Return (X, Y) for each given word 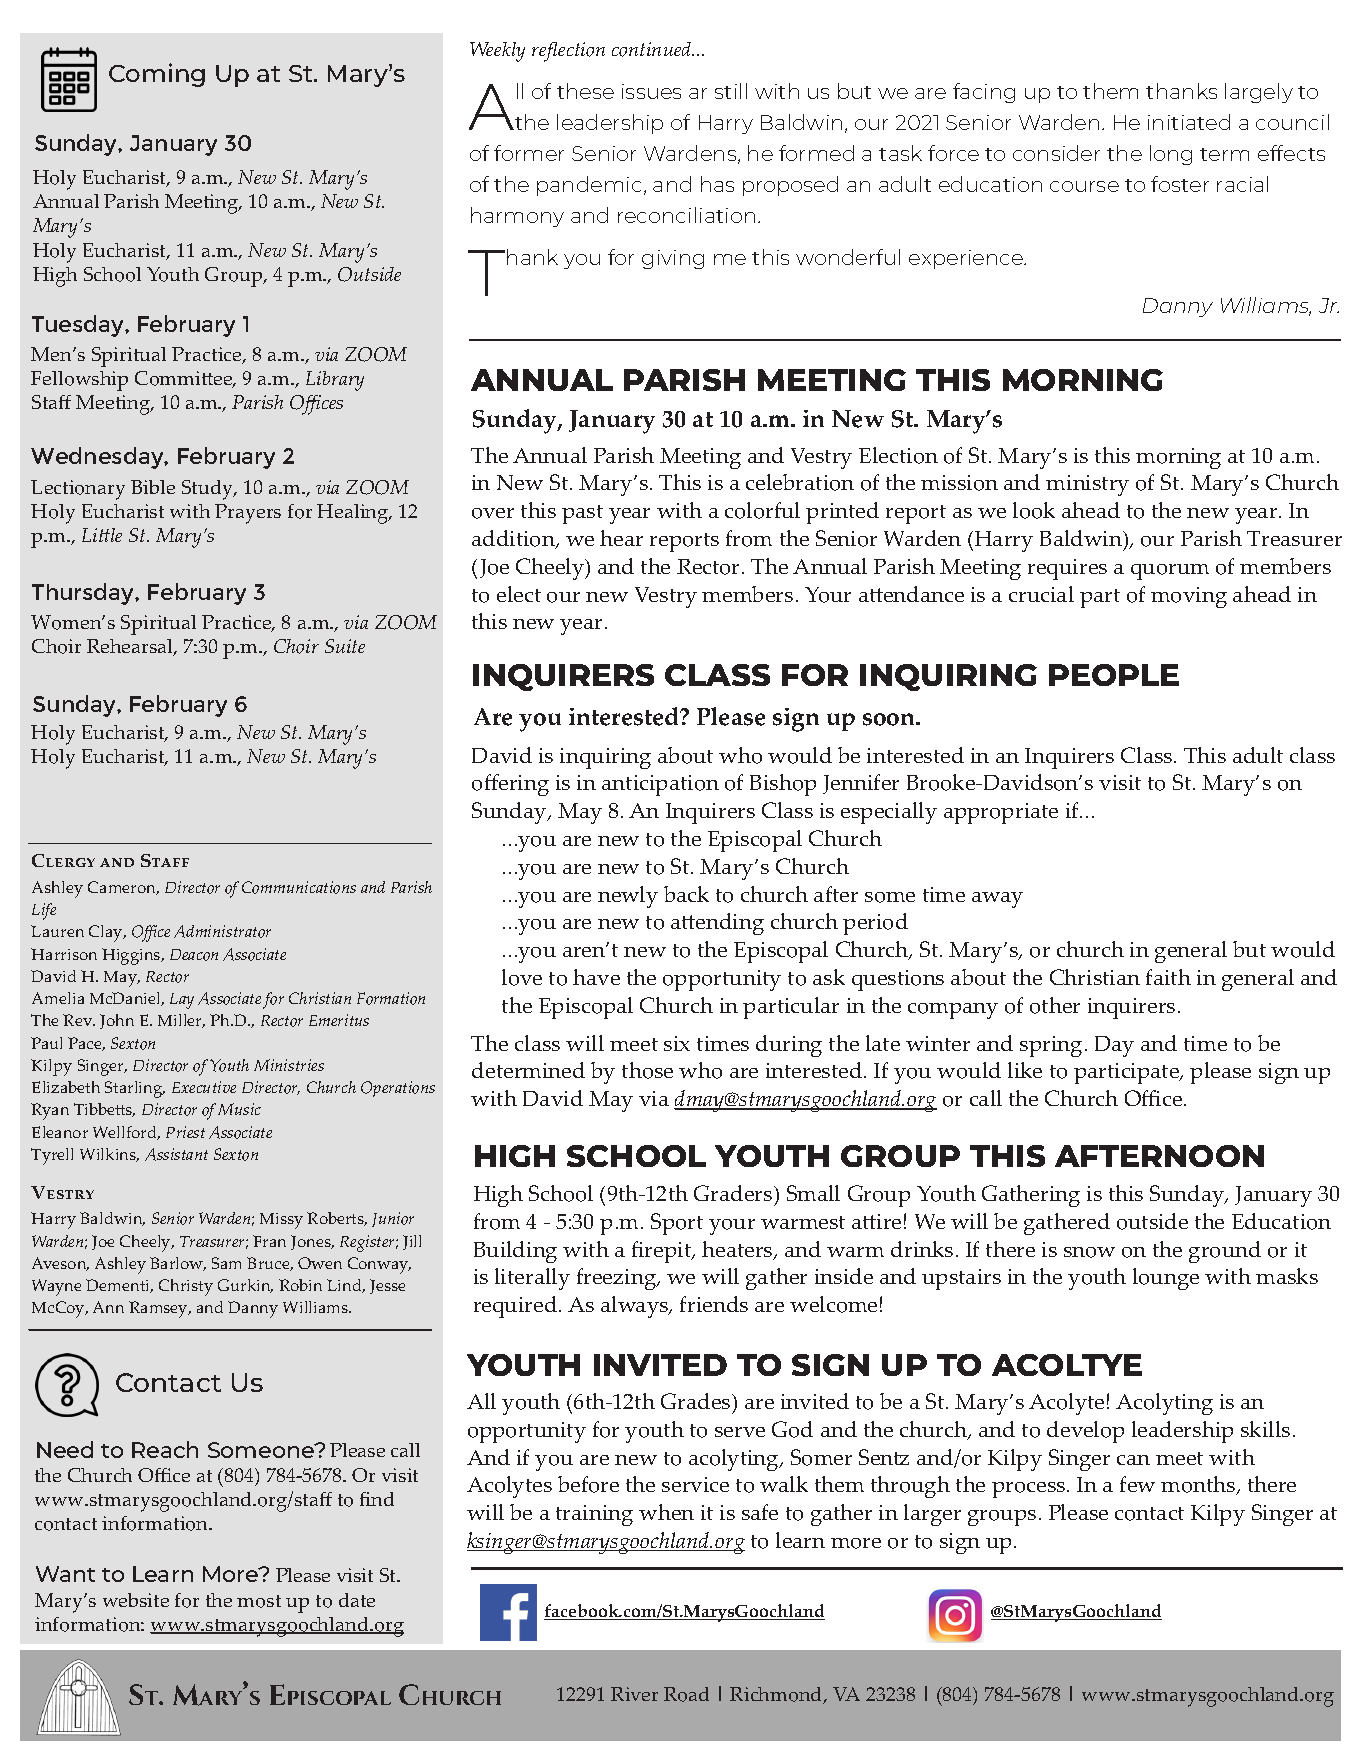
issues (651, 91)
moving (1189, 597)
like (1025, 1070)
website (136, 1600)
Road (686, 1694)
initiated (1189, 122)
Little (102, 535)
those (647, 1070)
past (582, 514)
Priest (185, 1132)
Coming (157, 75)
